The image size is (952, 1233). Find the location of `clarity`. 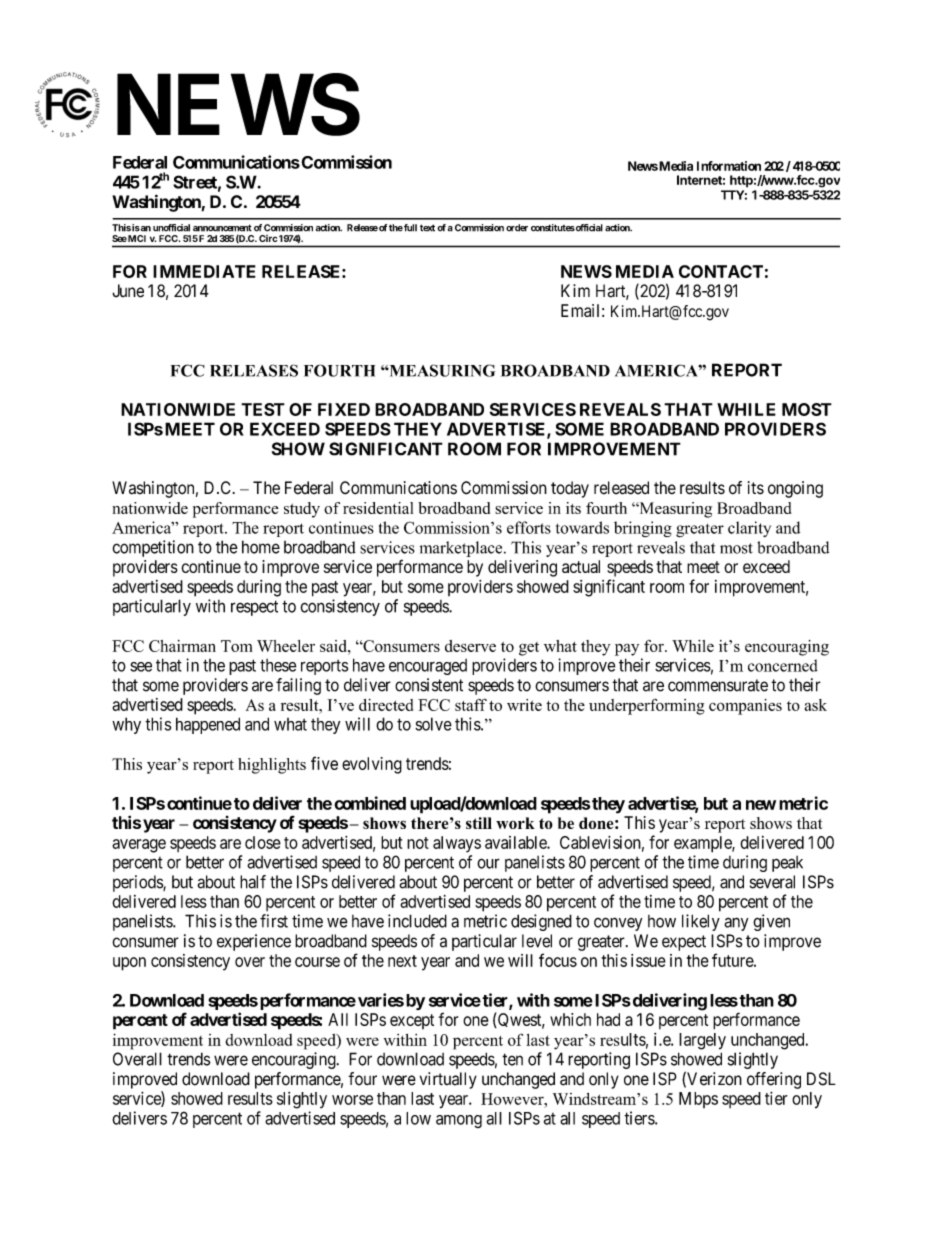

clarity is located at coordinates (749, 529).
